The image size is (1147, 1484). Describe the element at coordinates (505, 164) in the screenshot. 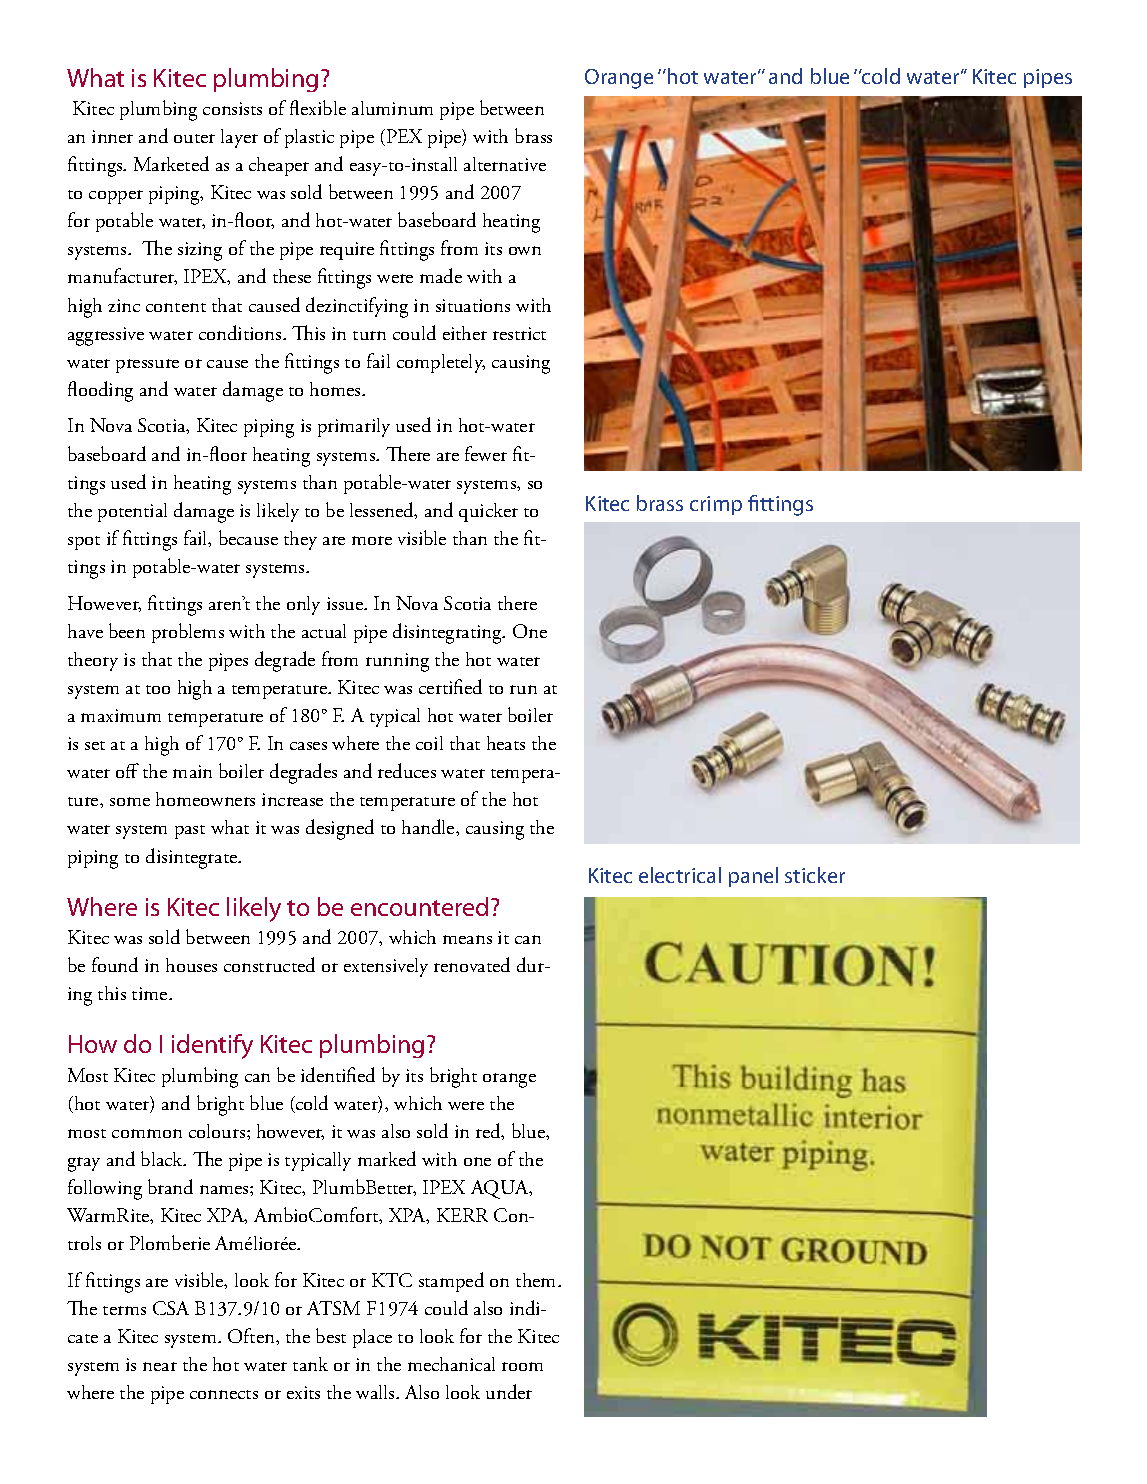

I see `alternative` at that location.
